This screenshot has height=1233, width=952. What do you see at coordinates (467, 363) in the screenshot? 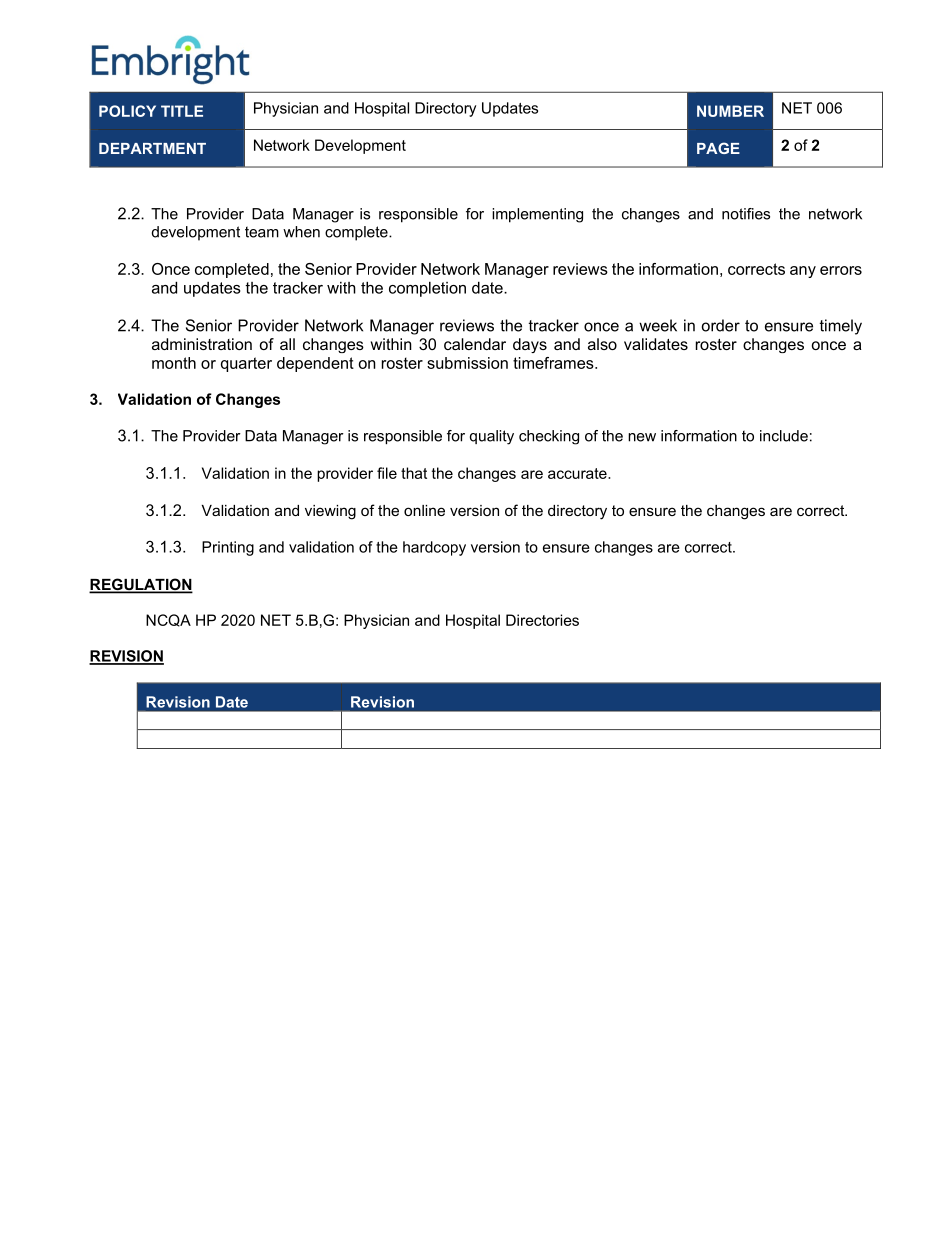
I see `submission` at bounding box center [467, 363].
